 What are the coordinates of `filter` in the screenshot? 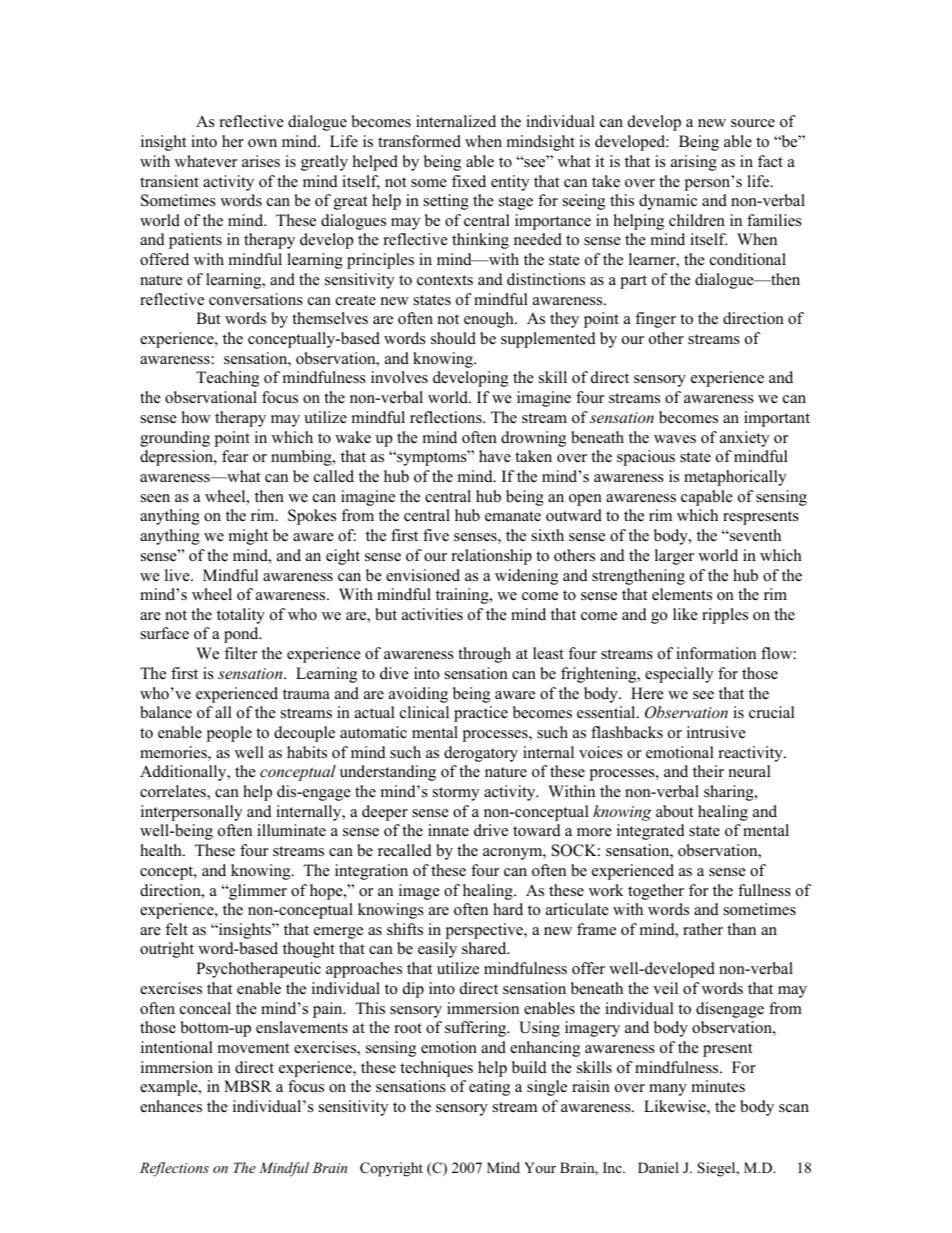 It's located at (240, 653).
